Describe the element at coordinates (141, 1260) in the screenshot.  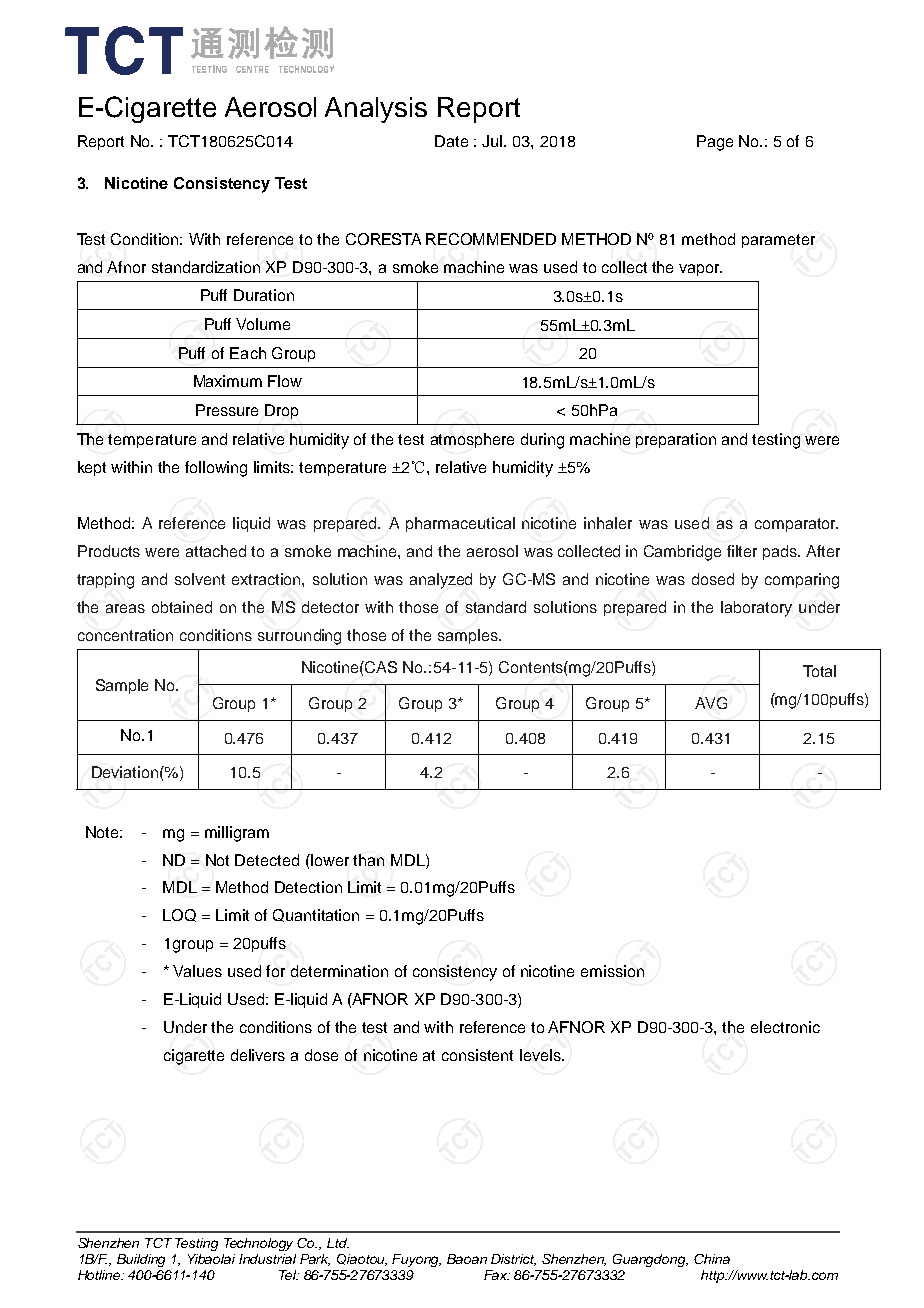
I see `Building` at that location.
